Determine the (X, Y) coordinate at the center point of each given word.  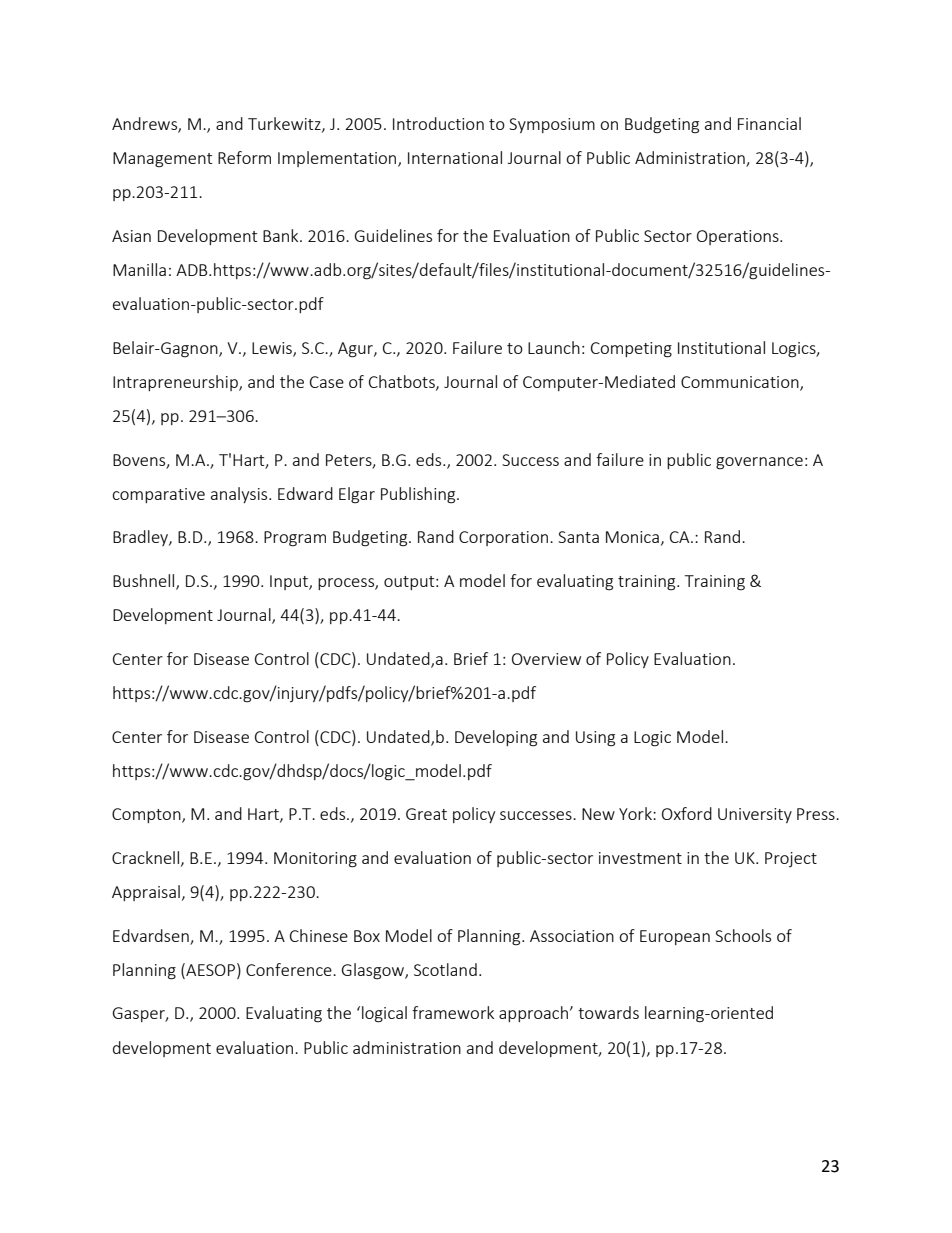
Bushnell (145, 582)
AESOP (209, 969)
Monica (632, 537)
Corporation (503, 538)
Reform (244, 157)
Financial (769, 123)
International (455, 157)
